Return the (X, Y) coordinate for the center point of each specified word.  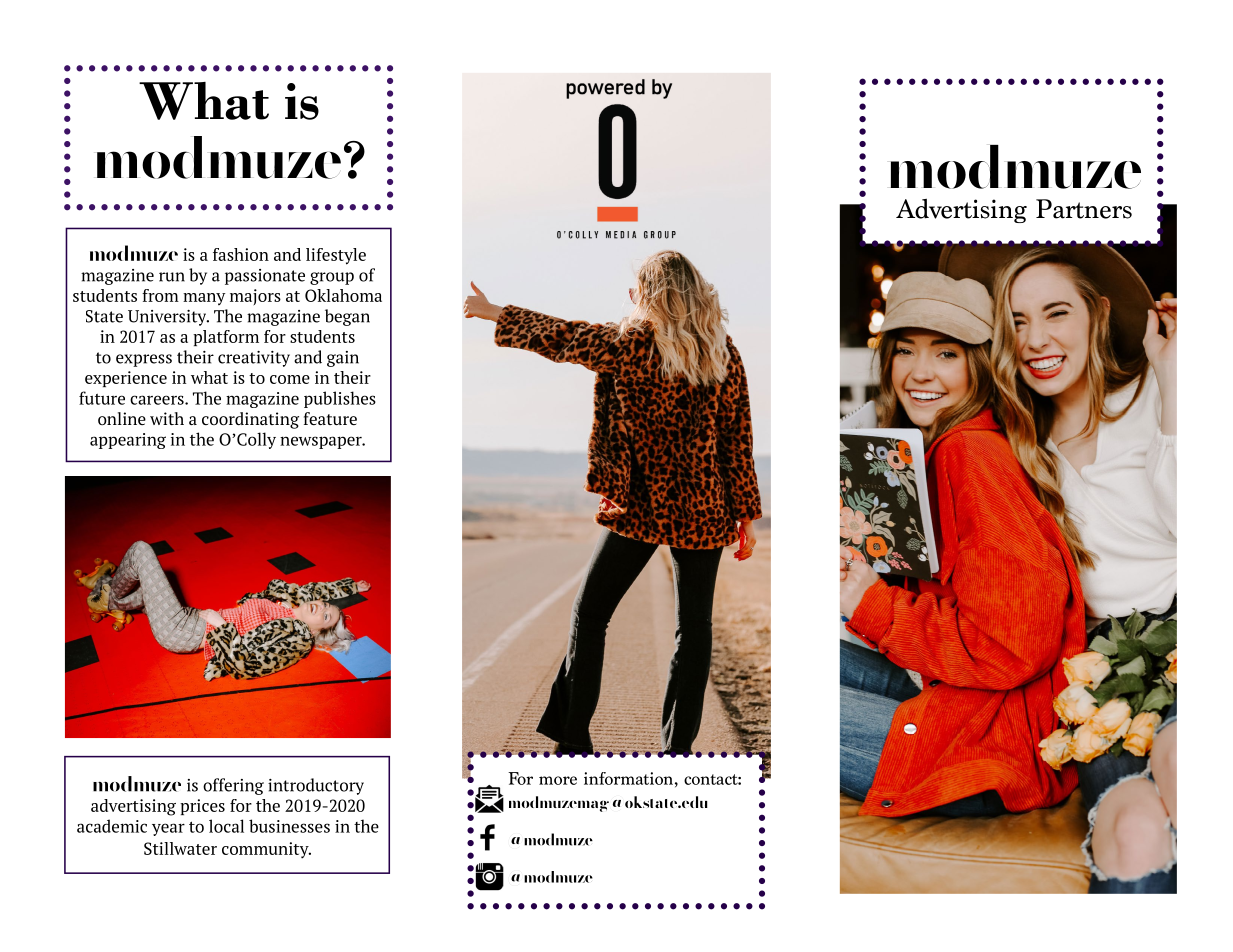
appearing (128, 441)
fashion (241, 254)
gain (343, 359)
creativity (254, 359)
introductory (316, 786)
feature (330, 418)
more (558, 780)
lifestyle (336, 256)
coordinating (250, 420)
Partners (1084, 209)
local (226, 826)
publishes (340, 399)
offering (233, 786)
